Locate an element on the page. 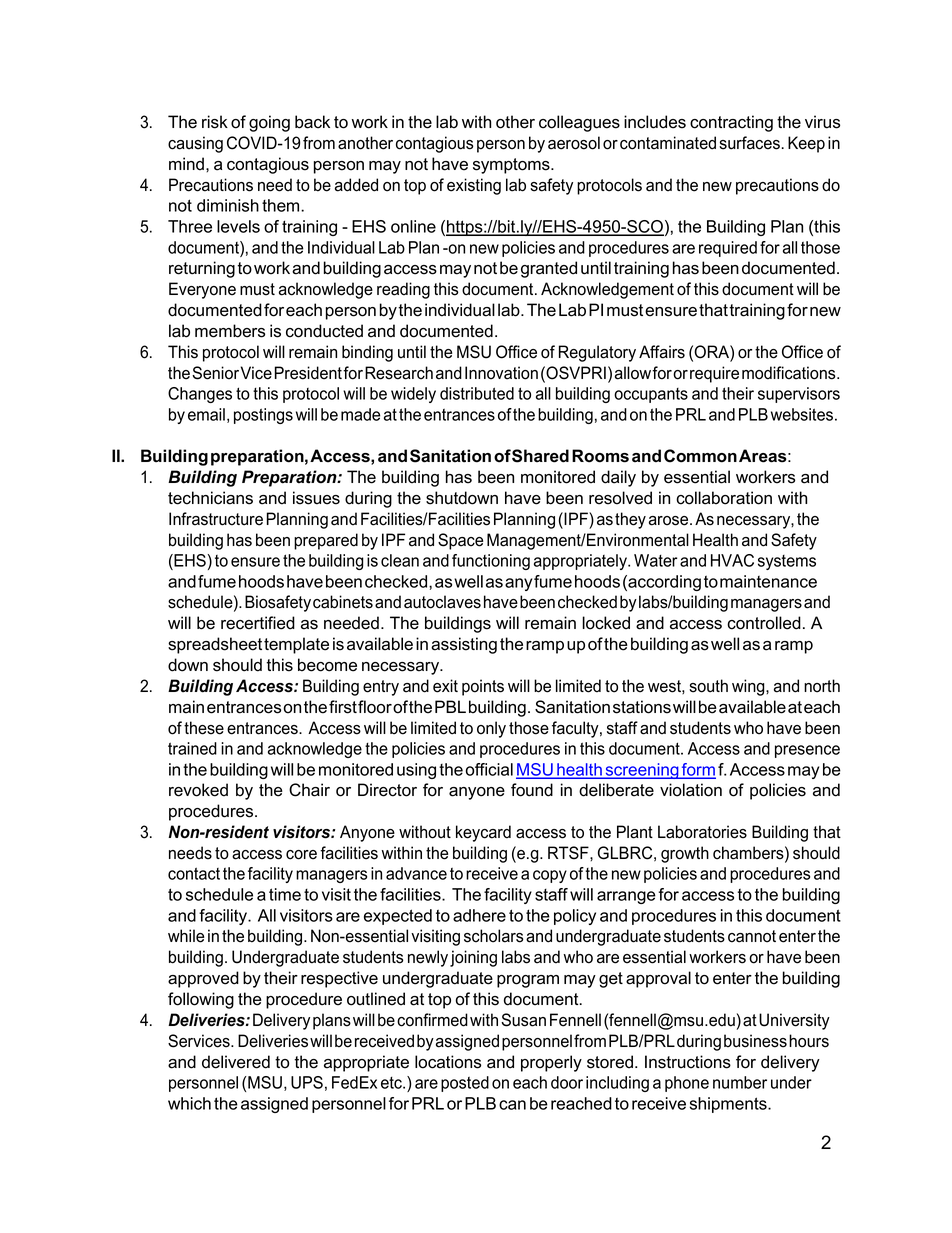 This page has width=952, height=1233. going is located at coordinates (269, 123).
